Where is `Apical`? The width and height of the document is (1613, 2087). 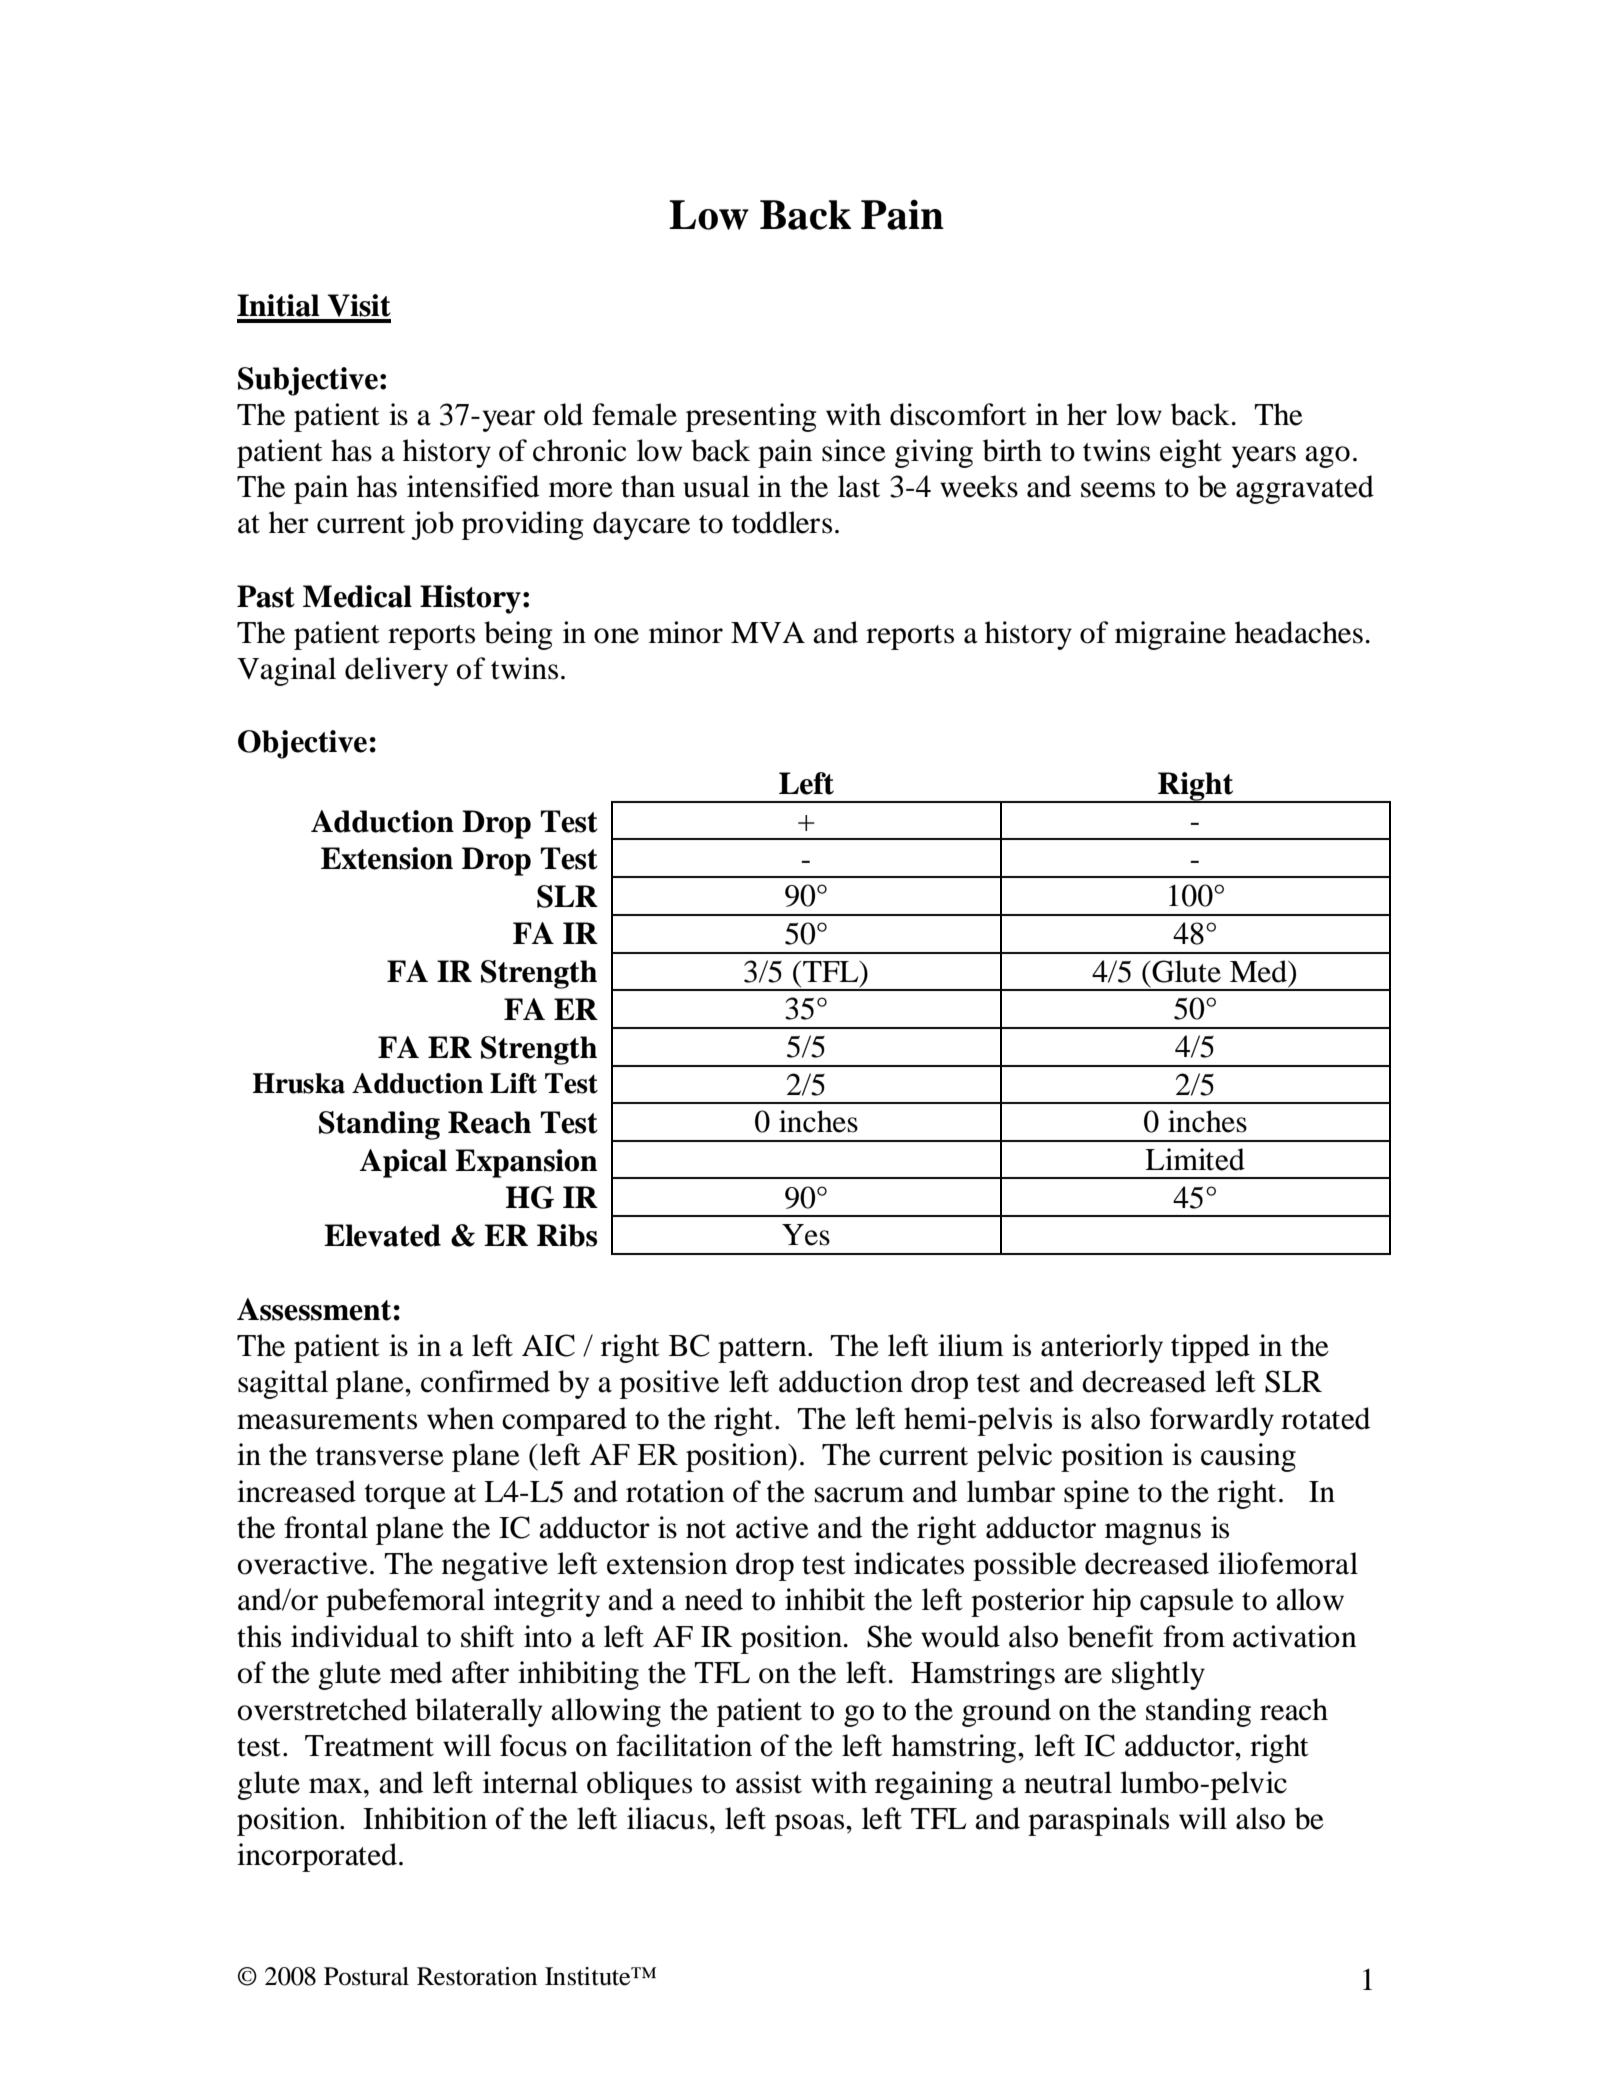
Apical is located at coordinates (403, 1163).
